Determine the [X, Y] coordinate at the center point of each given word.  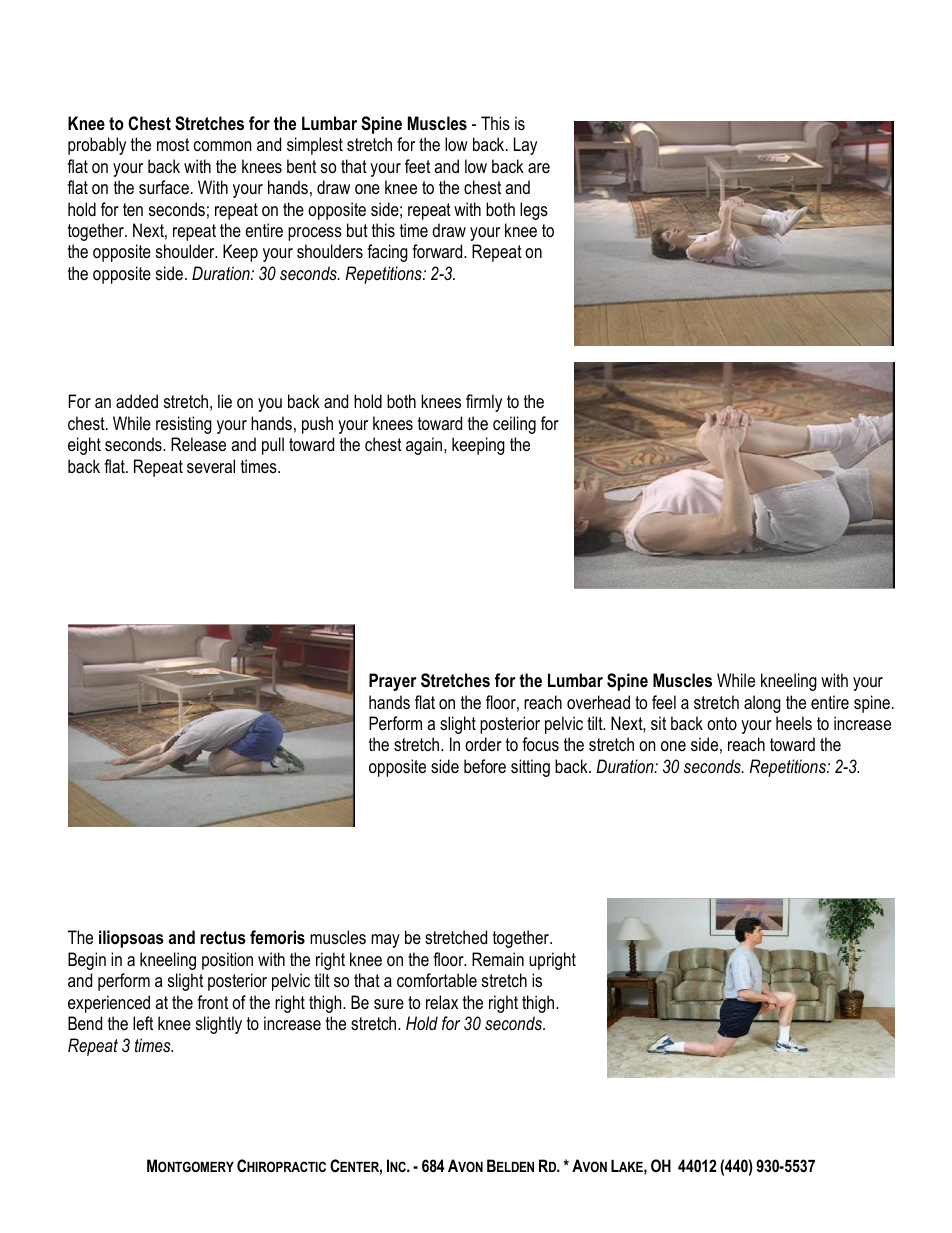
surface [164, 187]
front [212, 1002]
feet [417, 166]
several [211, 466]
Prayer [392, 682]
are [539, 168]
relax [442, 1002]
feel [664, 702]
